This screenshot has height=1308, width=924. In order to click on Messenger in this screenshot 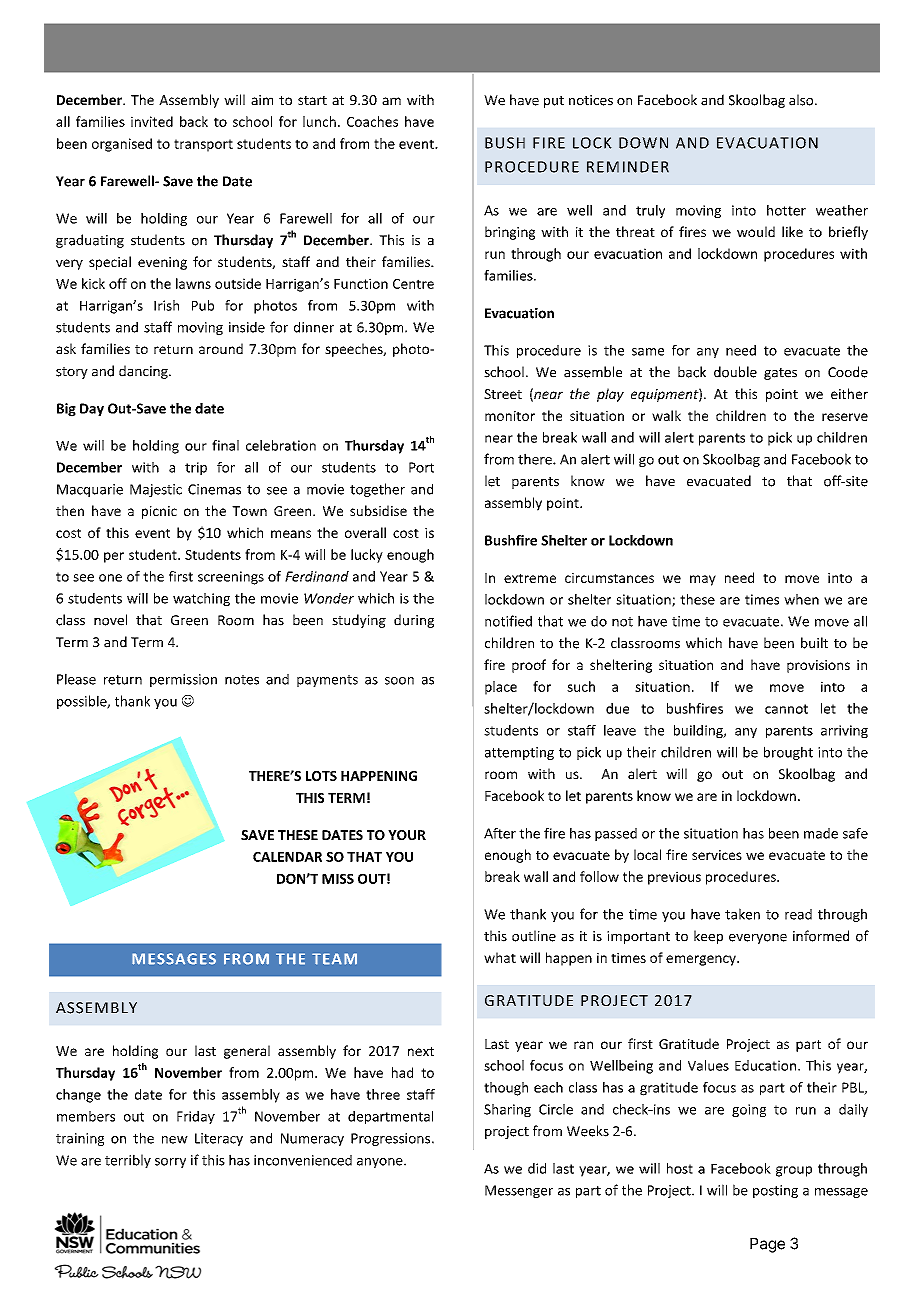, I will do `click(519, 1191)`.
